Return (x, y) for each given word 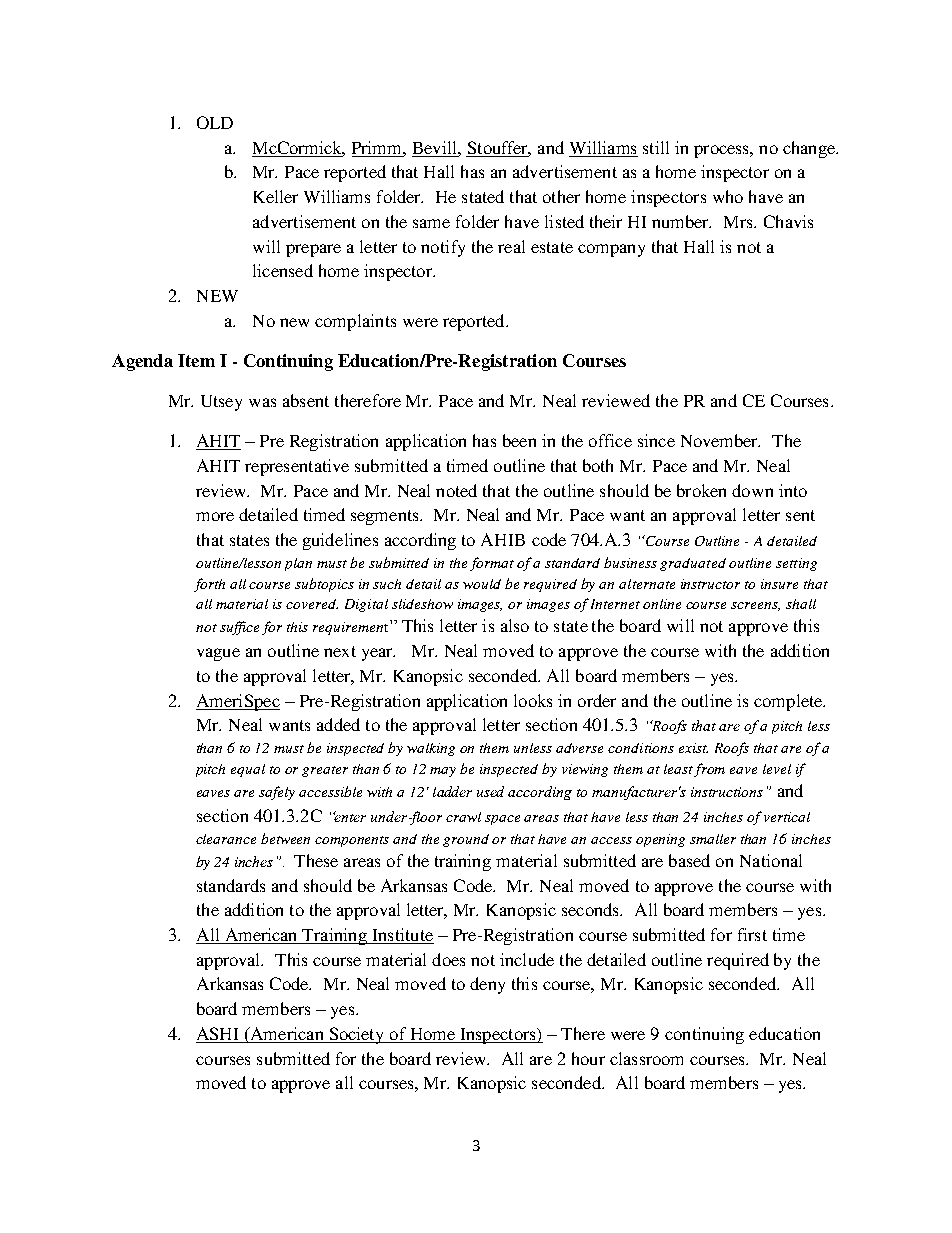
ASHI (219, 1035)
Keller (276, 196)
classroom (646, 1058)
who (728, 196)
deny (487, 985)
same (431, 223)
